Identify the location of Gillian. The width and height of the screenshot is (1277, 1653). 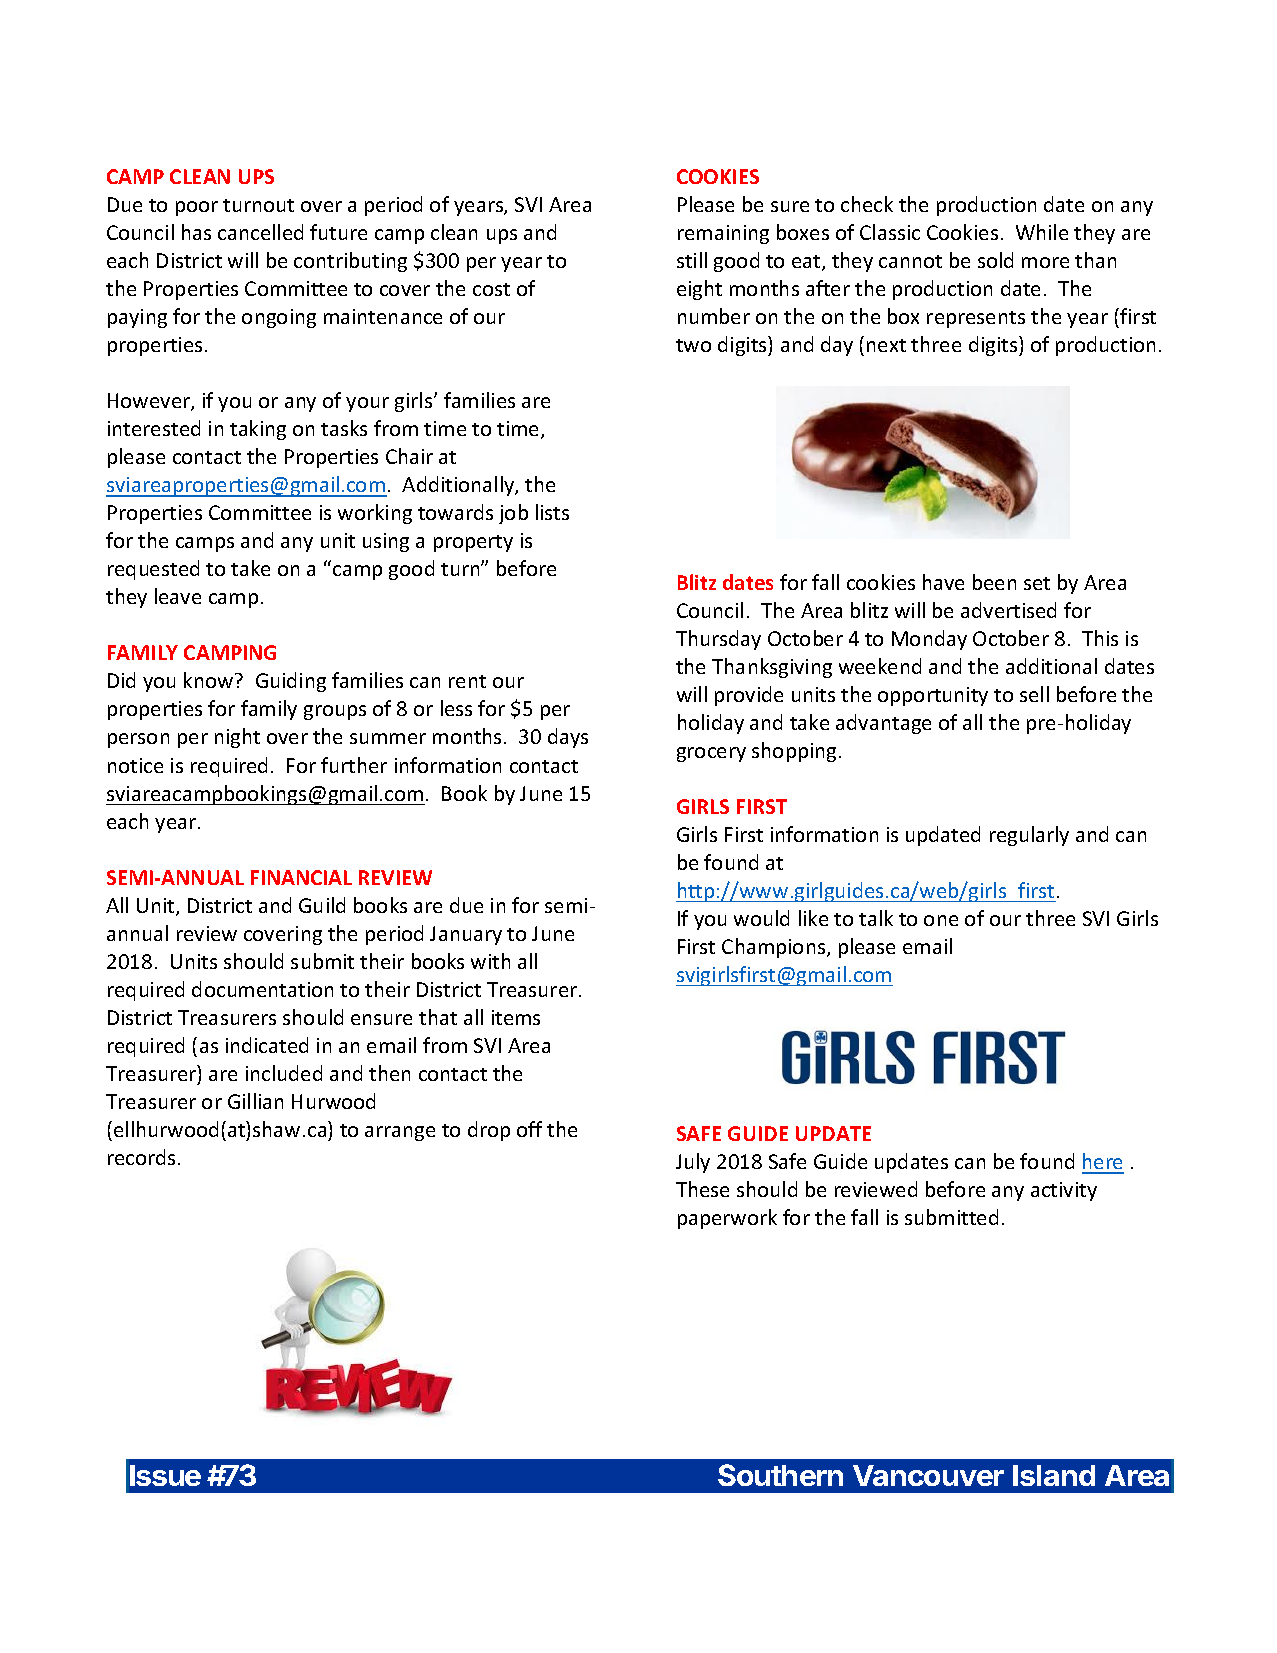
(255, 1101).
